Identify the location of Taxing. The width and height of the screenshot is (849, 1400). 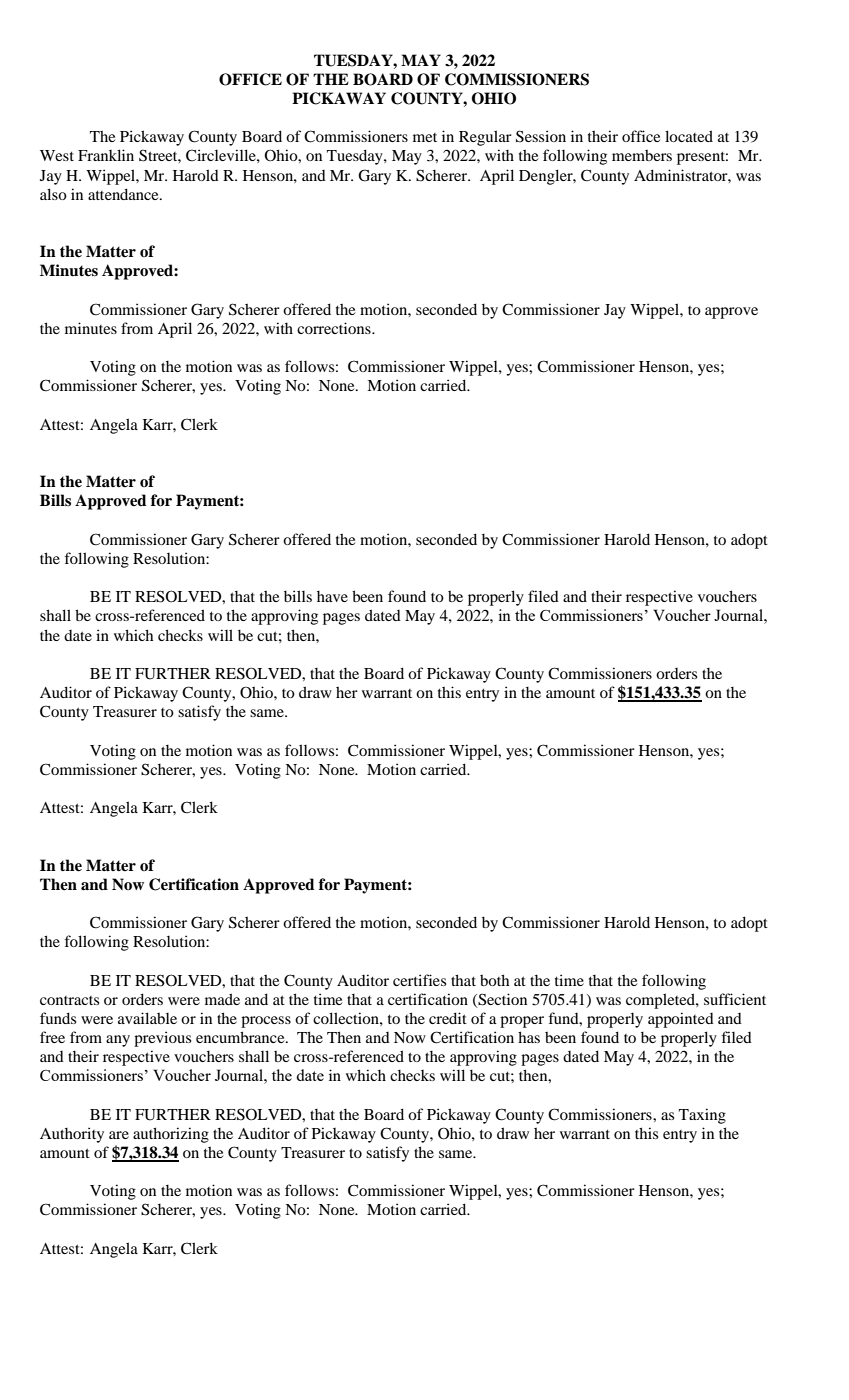
(702, 1116).
